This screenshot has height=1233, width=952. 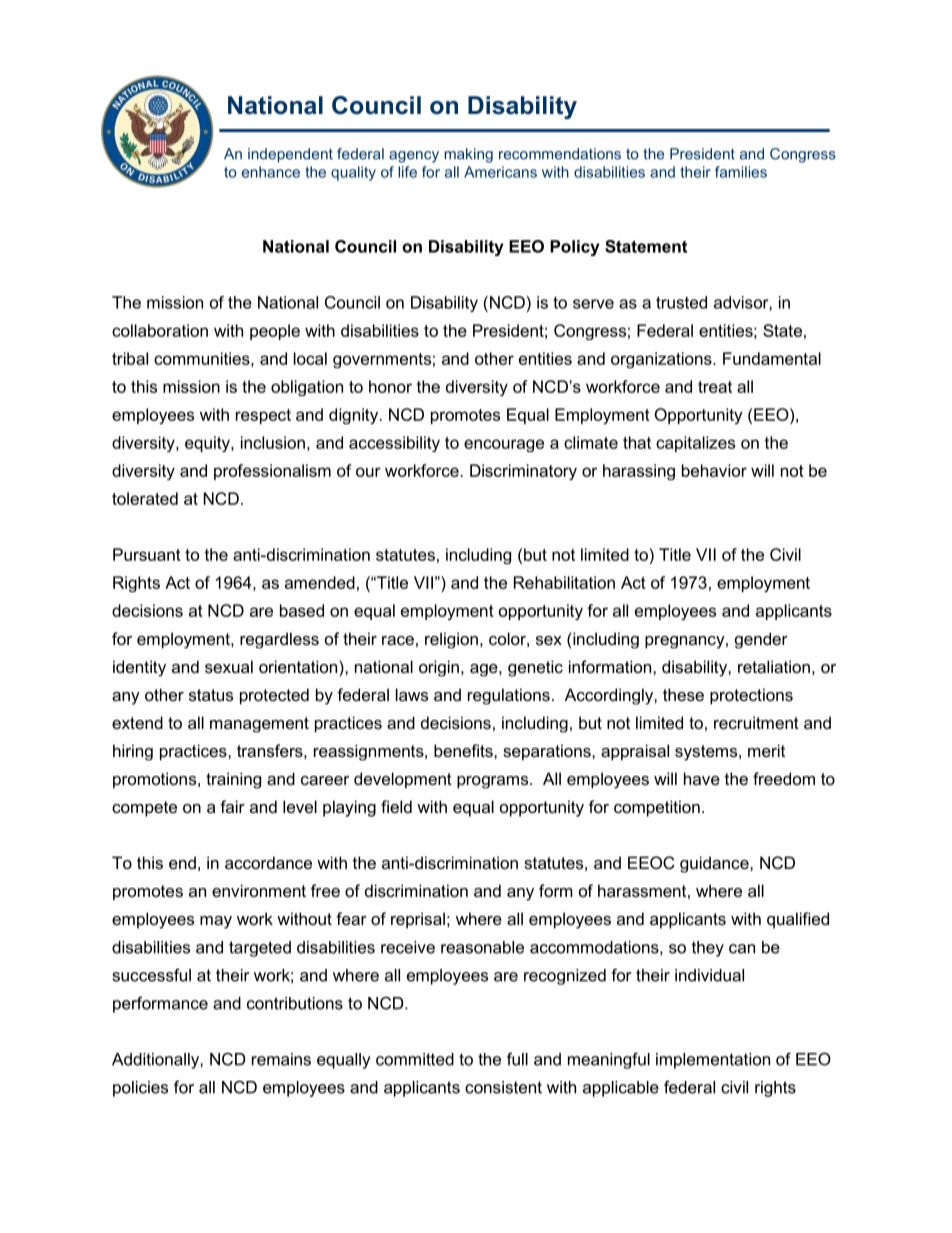 What do you see at coordinates (232, 806) in the screenshot?
I see `fair` at bounding box center [232, 806].
